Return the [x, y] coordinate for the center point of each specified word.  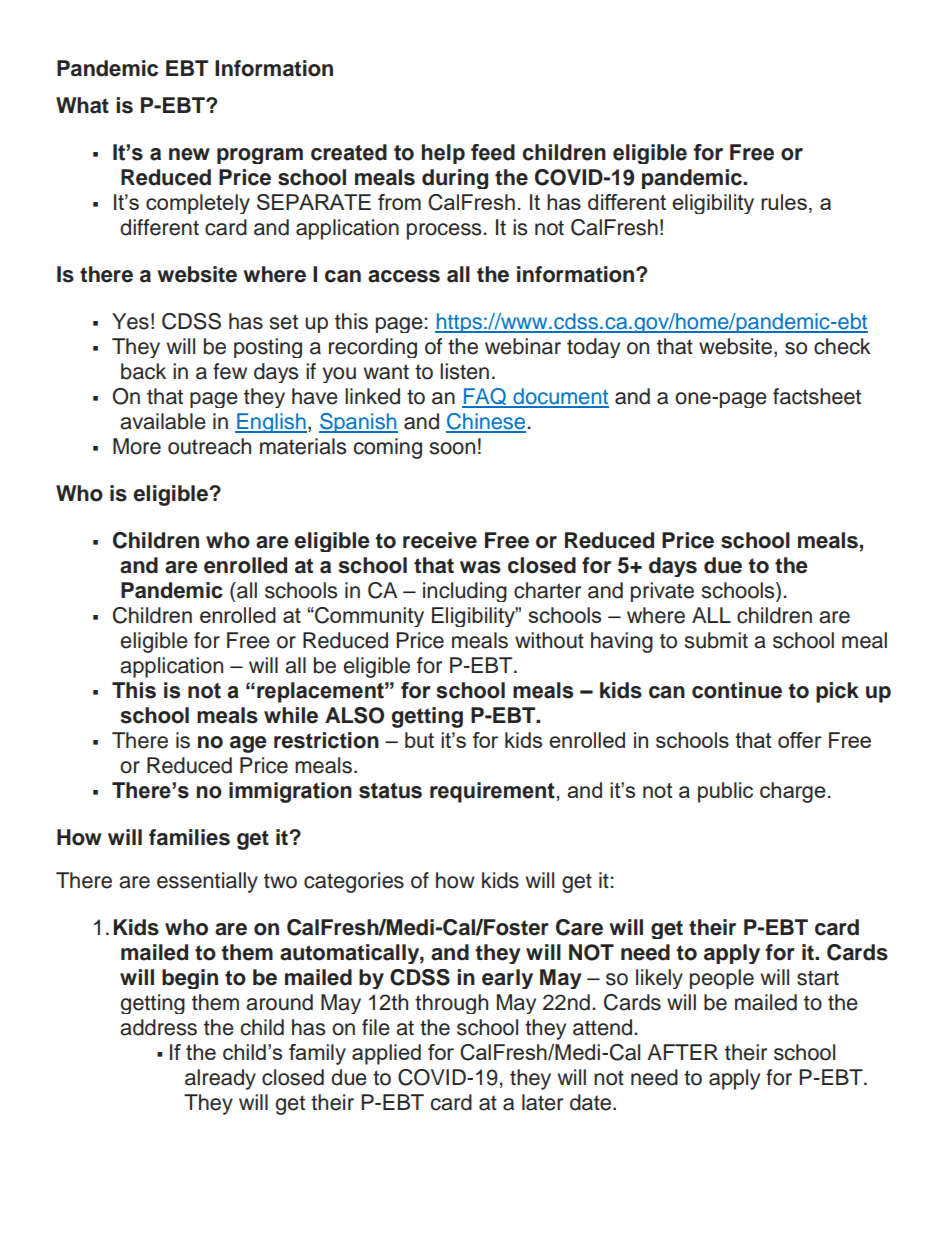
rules [784, 202]
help [443, 154]
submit [716, 640]
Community [368, 617]
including [465, 592]
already [220, 1079]
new [189, 154]
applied [386, 1054]
